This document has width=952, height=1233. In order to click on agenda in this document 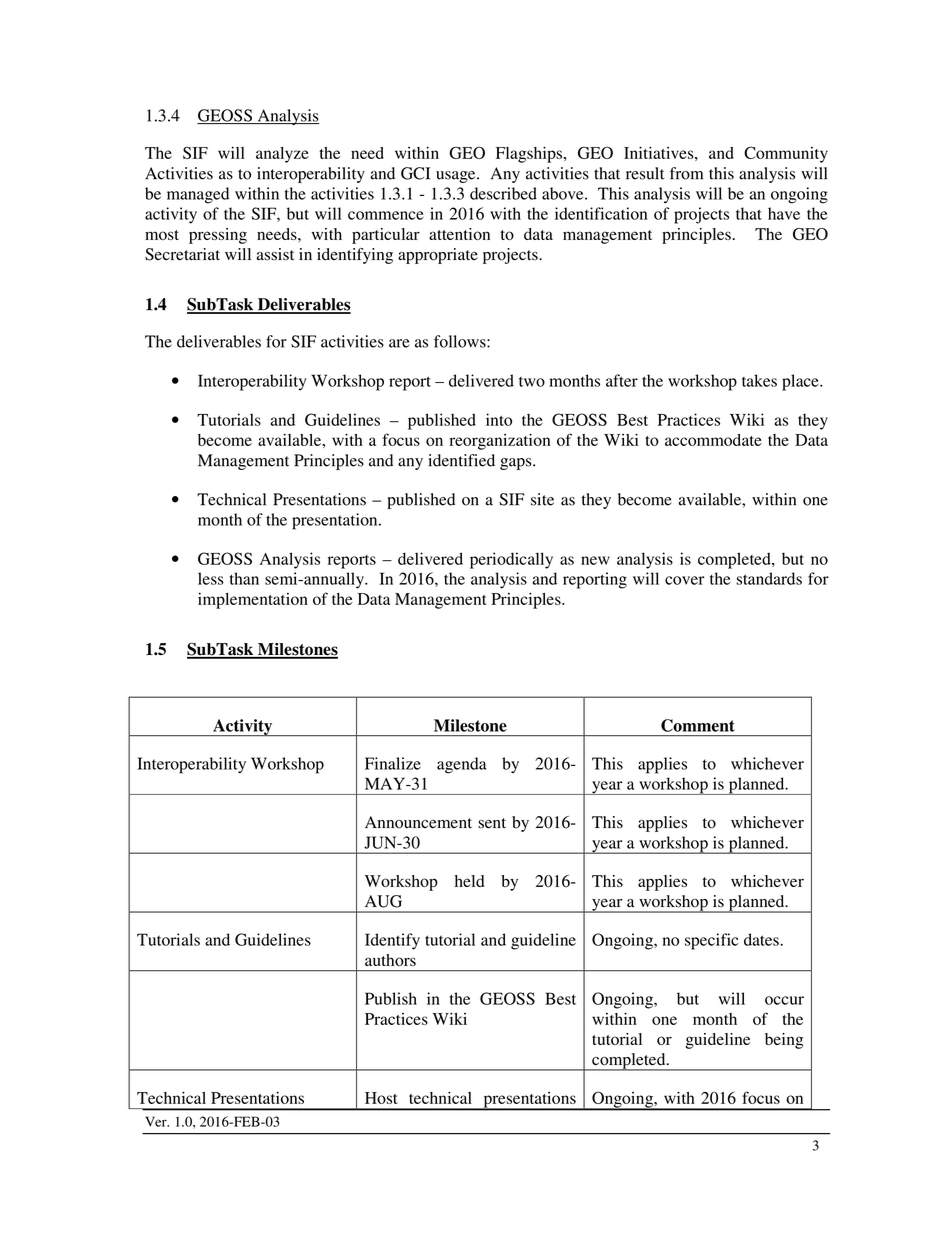, I will do `click(462, 765)`.
